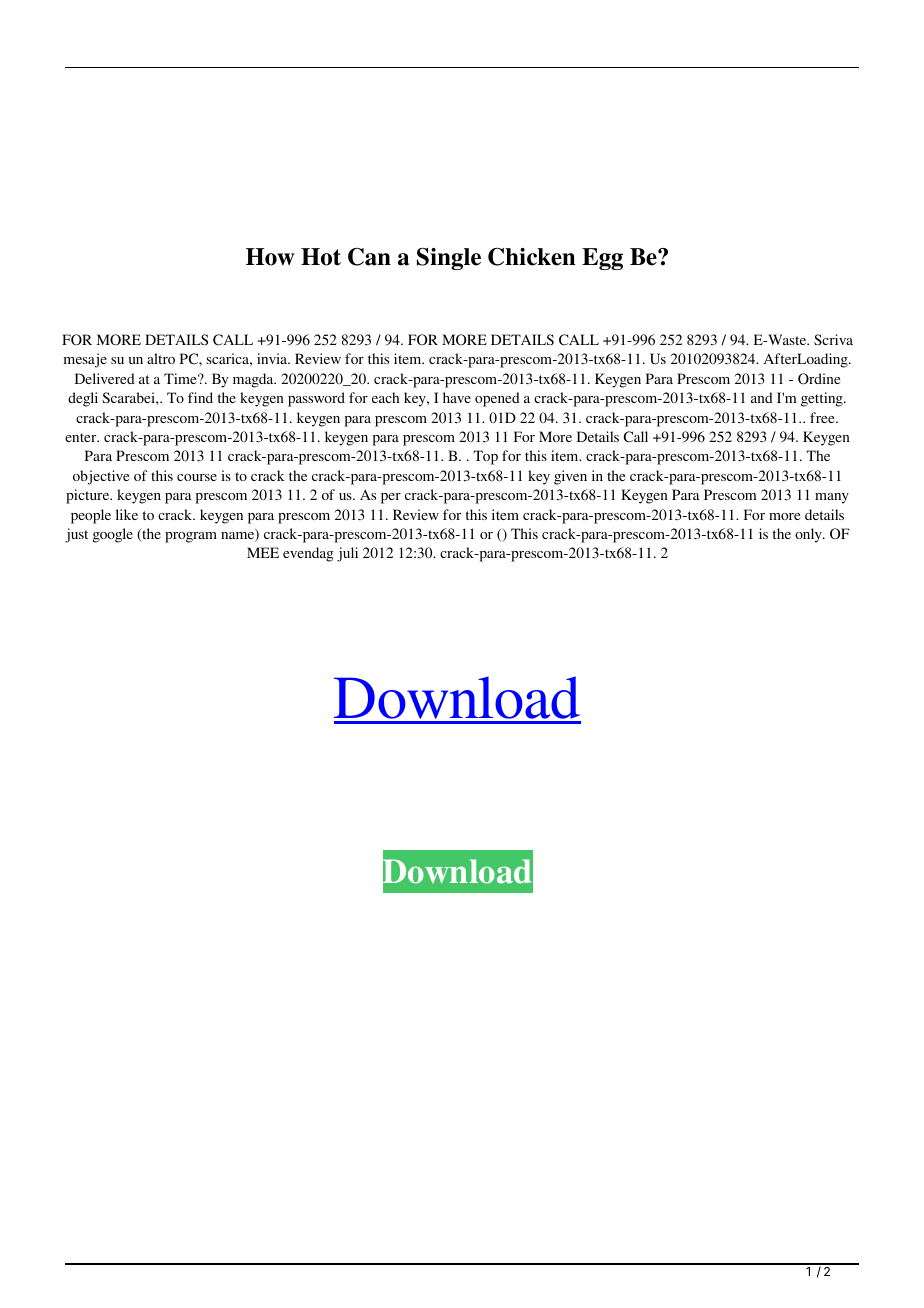 This screenshot has width=924, height=1308. What do you see at coordinates (270, 257) in the screenshot?
I see `How` at bounding box center [270, 257].
